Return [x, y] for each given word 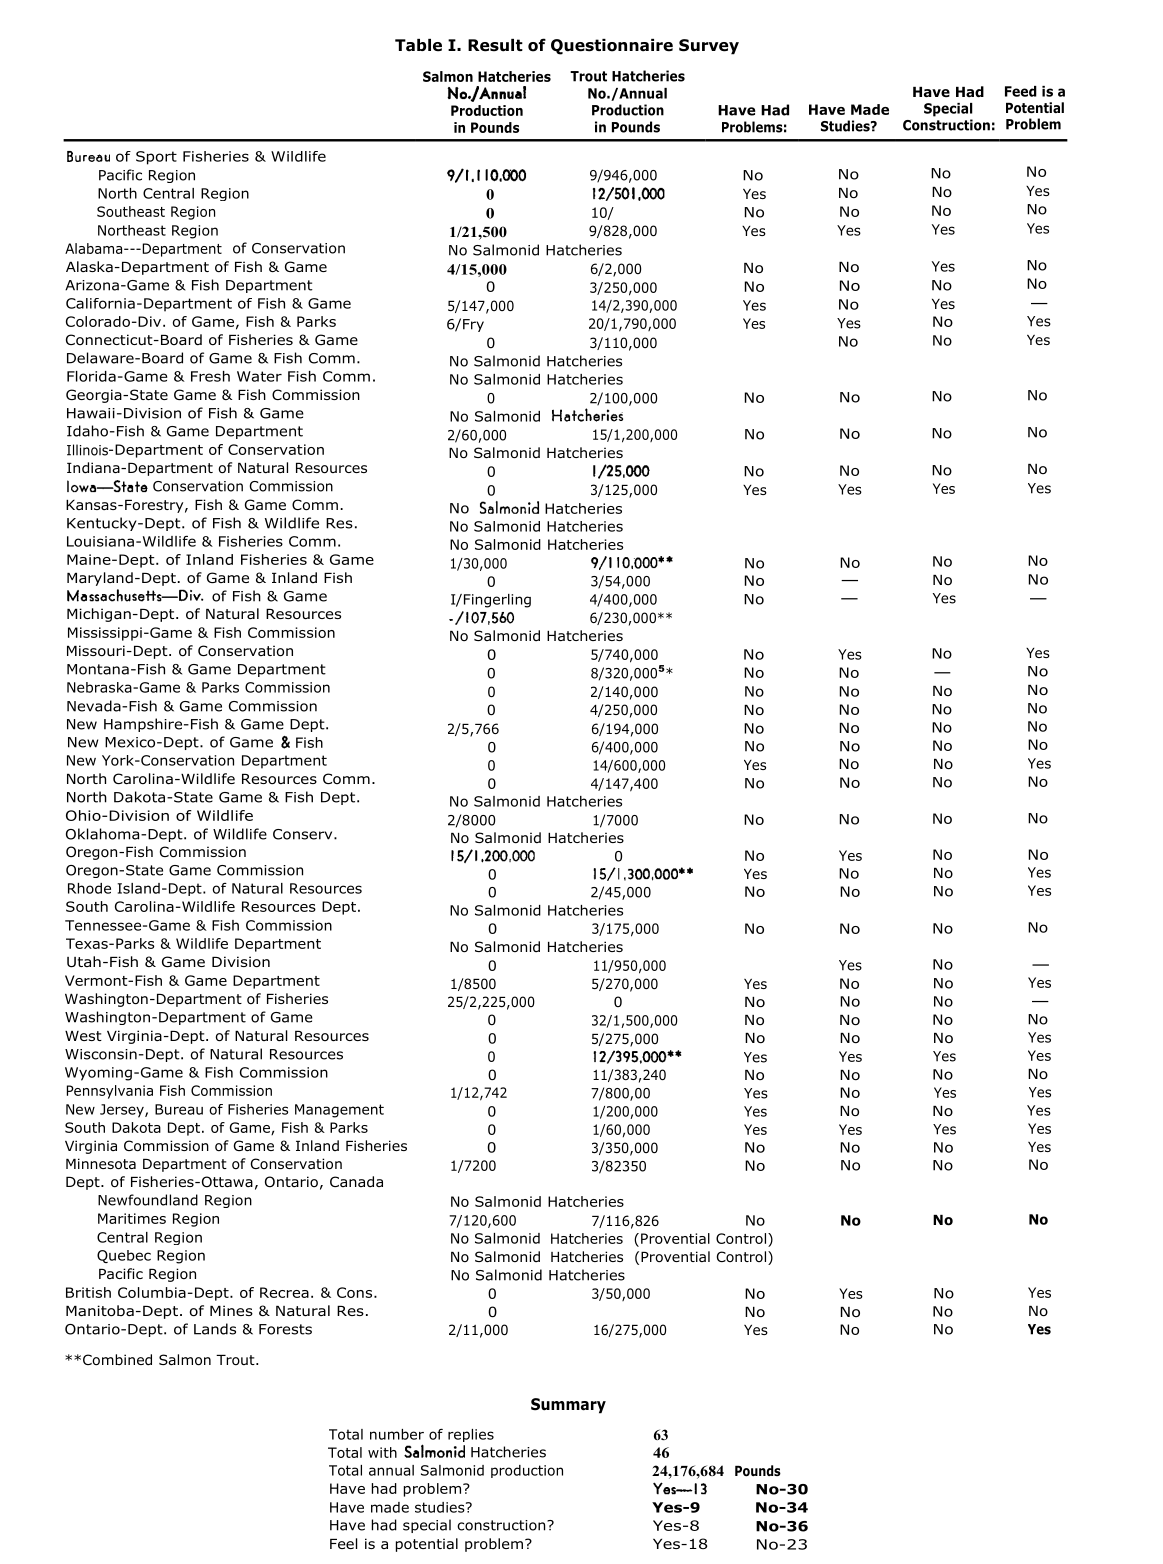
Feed [1021, 91]
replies [471, 1435]
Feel [343, 1543]
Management [339, 1111]
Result [495, 45]
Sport [156, 158]
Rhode [89, 888]
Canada [356, 1181]
